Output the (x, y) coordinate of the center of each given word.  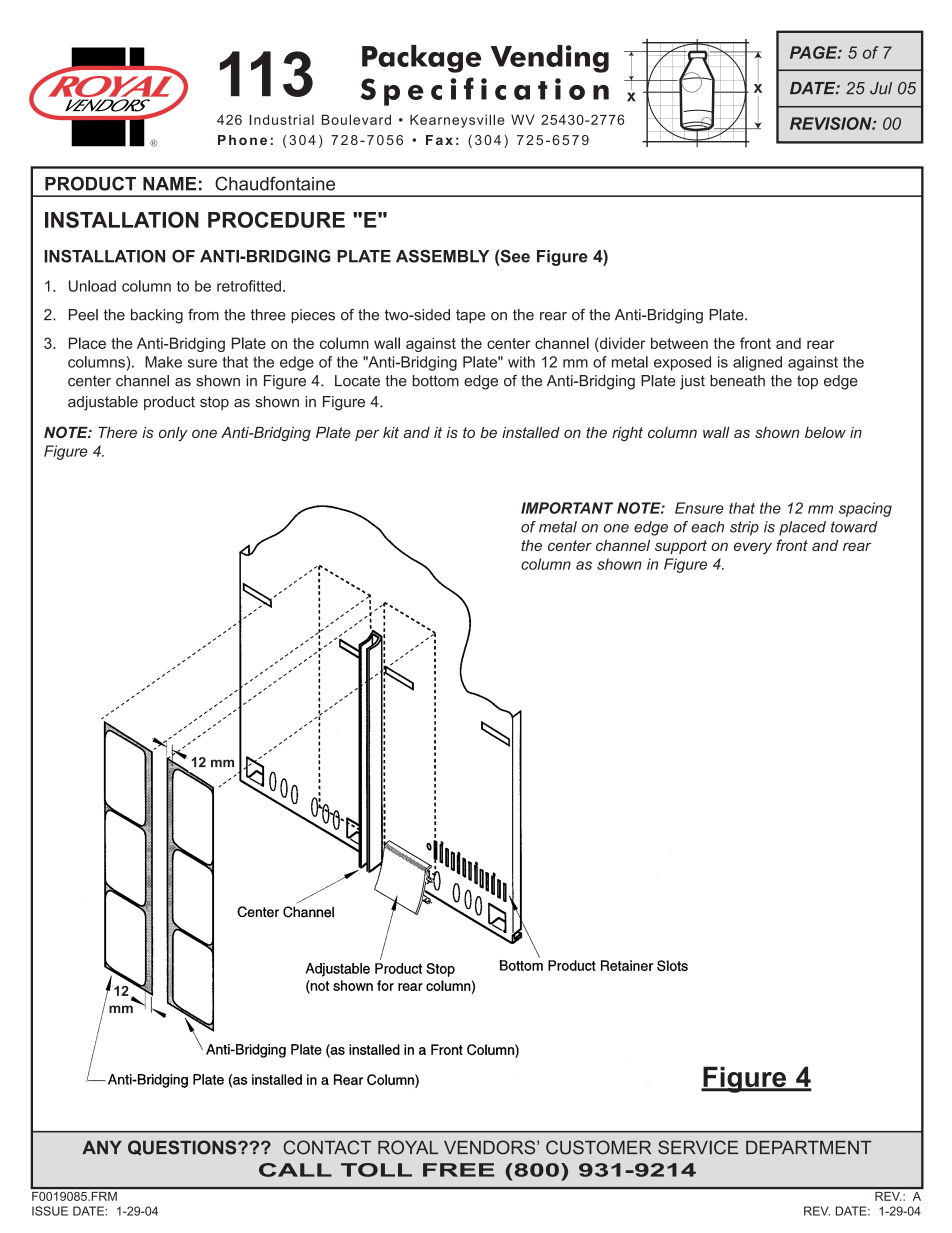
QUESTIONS (183, 1148)
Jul (881, 88)
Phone (242, 140)
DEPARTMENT (809, 1147)
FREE (459, 1170)
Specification (485, 91)
